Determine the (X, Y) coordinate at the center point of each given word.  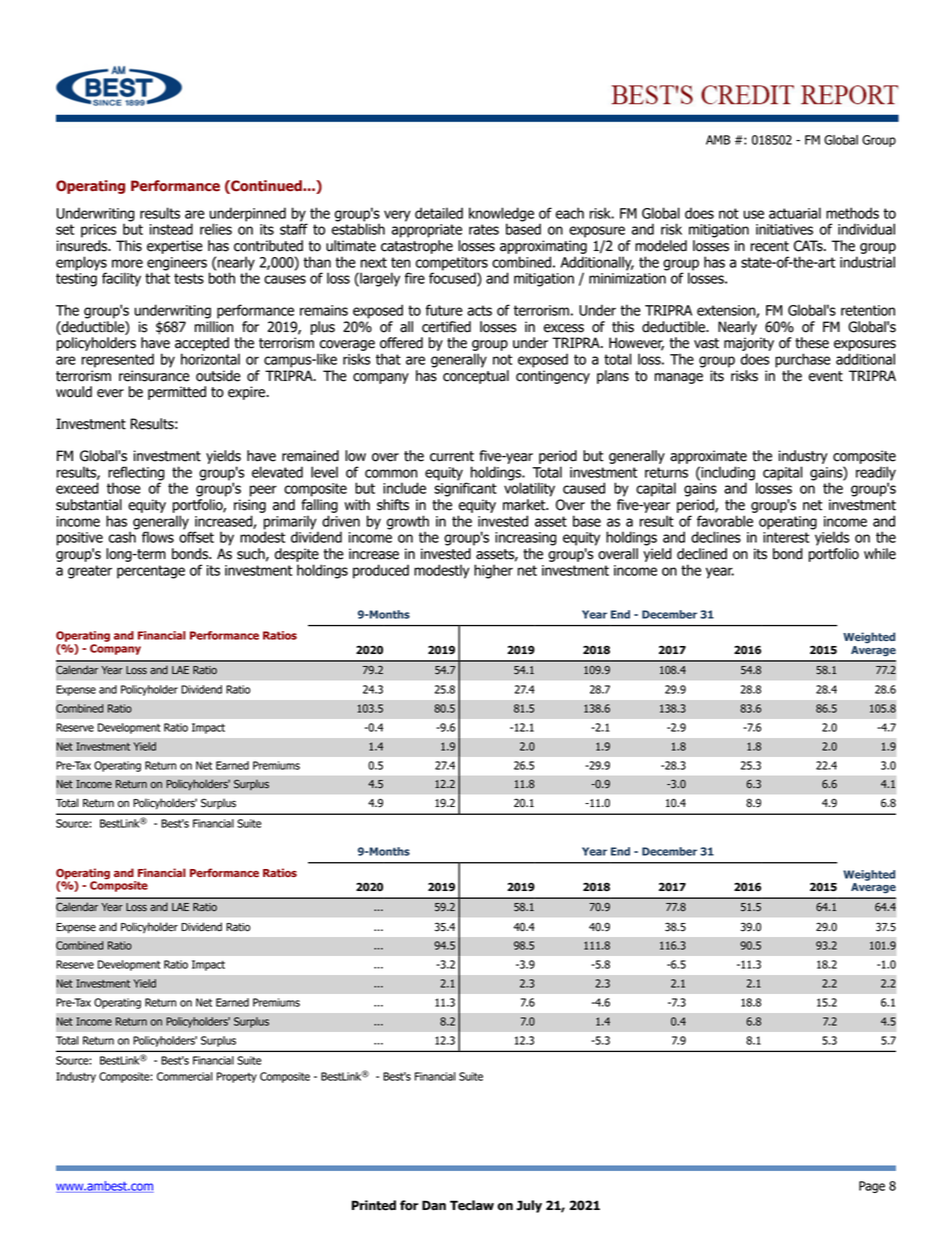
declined (702, 554)
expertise (175, 247)
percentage (151, 572)
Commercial (185, 1076)
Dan (434, 1205)
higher (493, 571)
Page (872, 1187)
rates (484, 229)
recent (770, 246)
